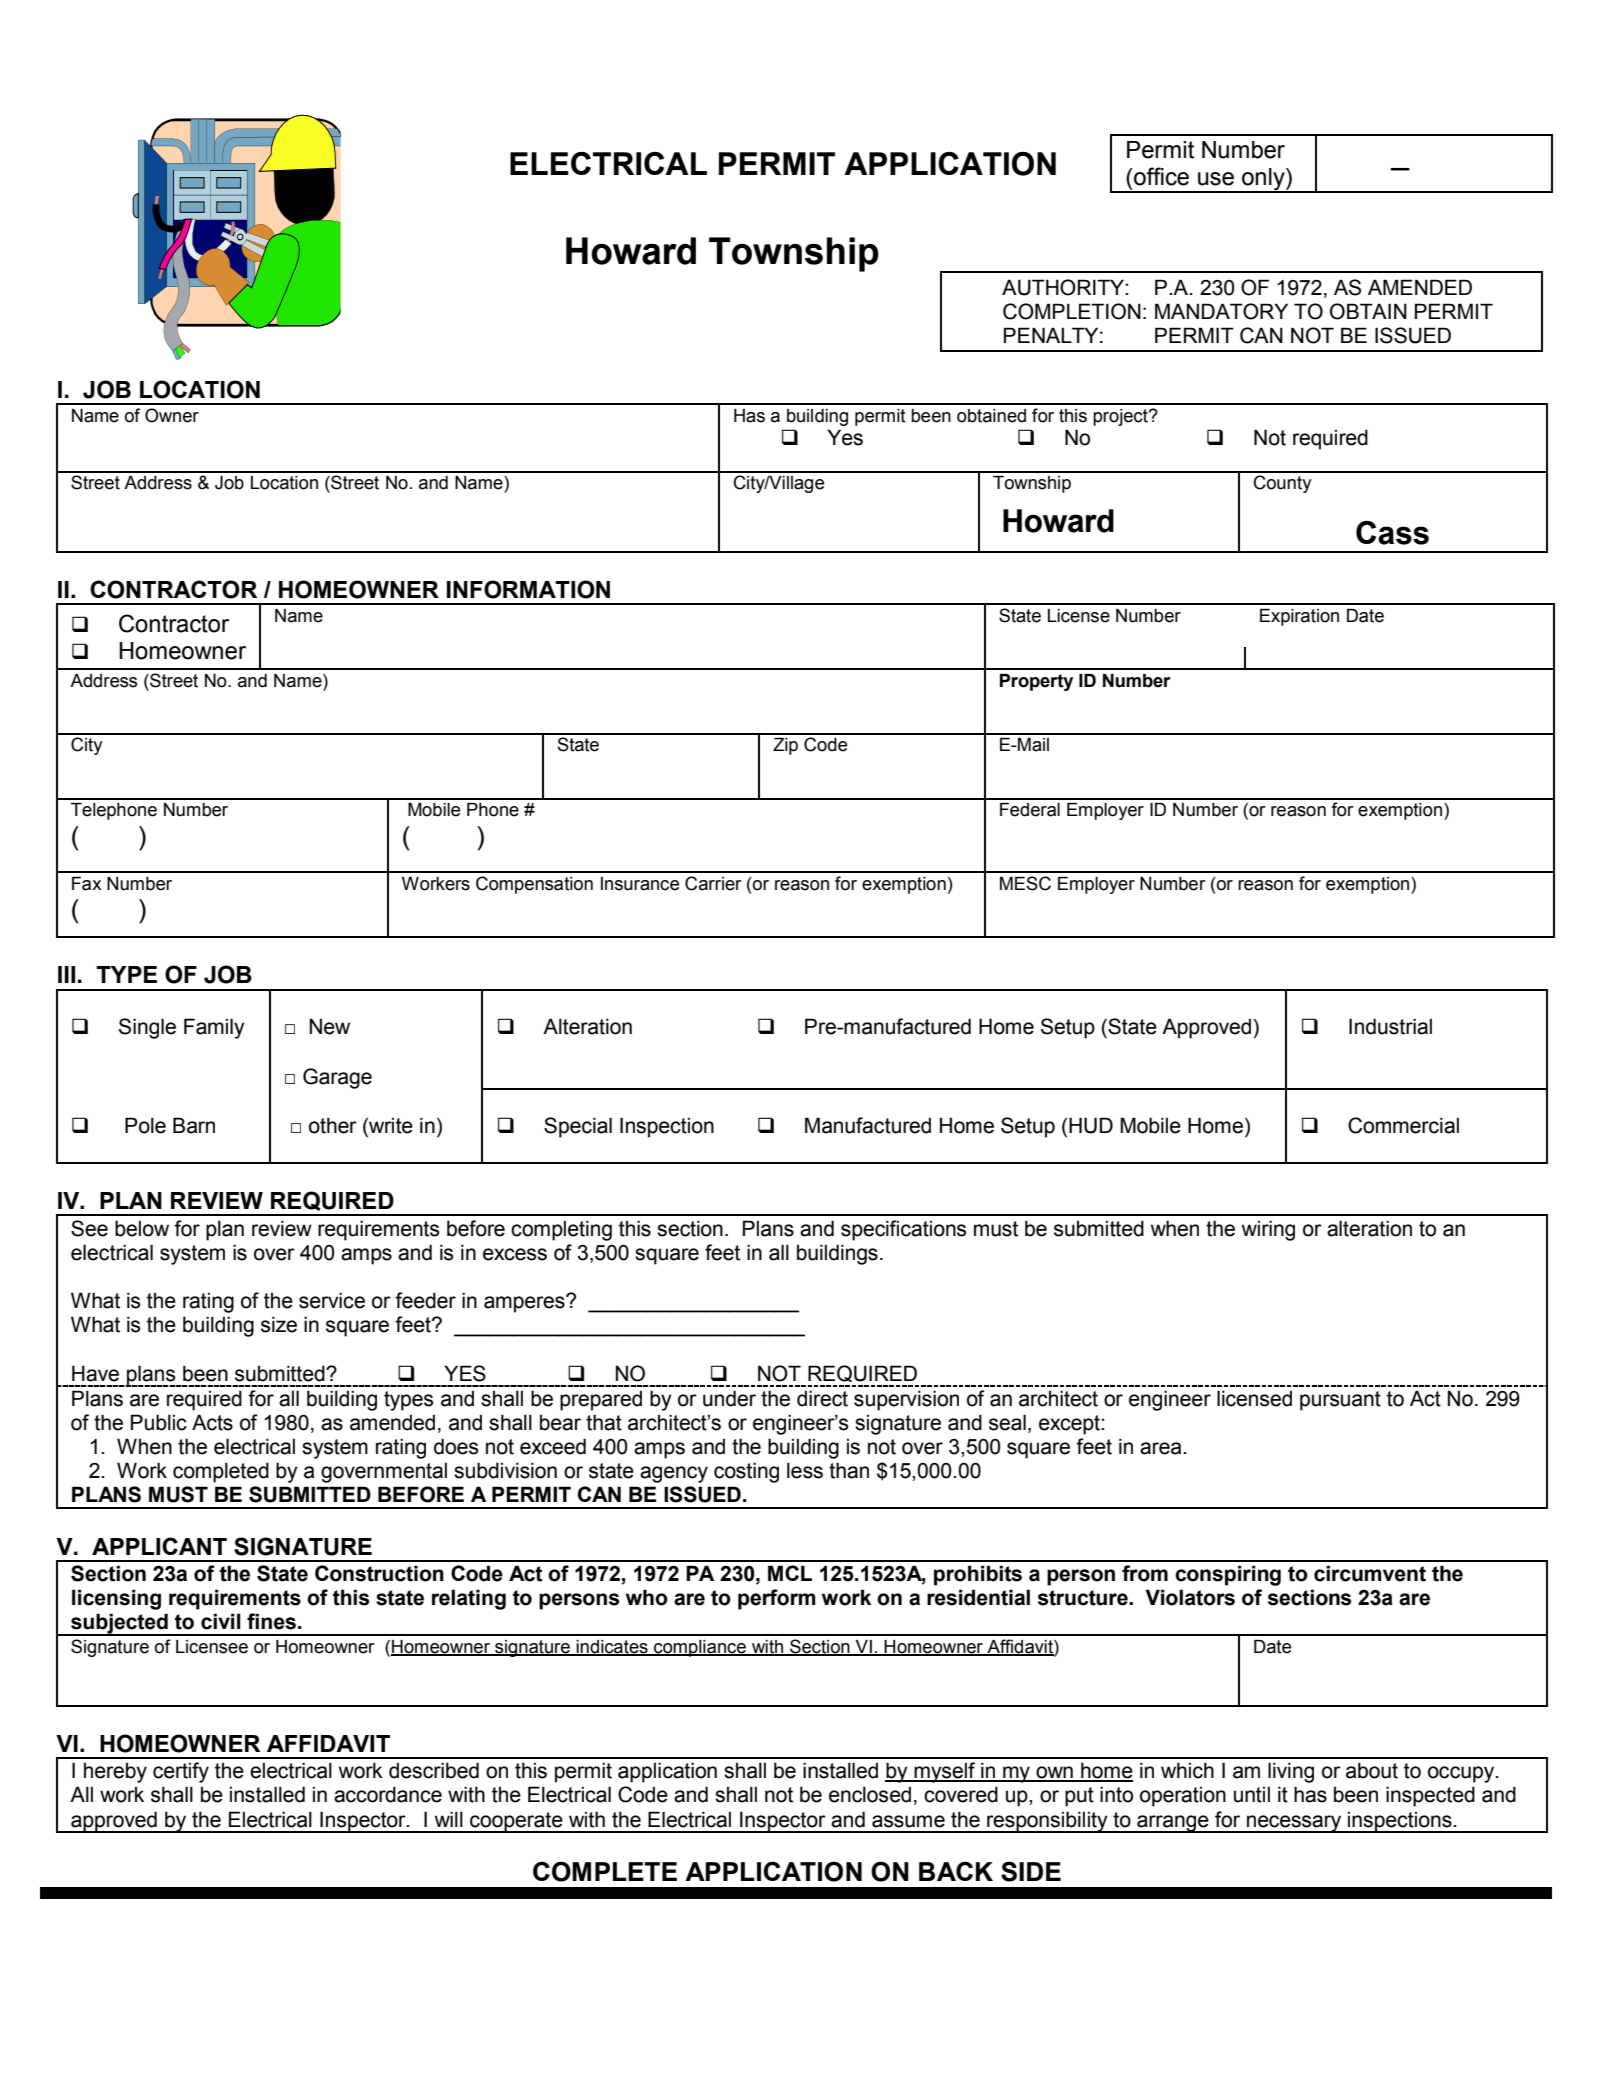  I want to click on INFORMATION, so click(528, 589).
